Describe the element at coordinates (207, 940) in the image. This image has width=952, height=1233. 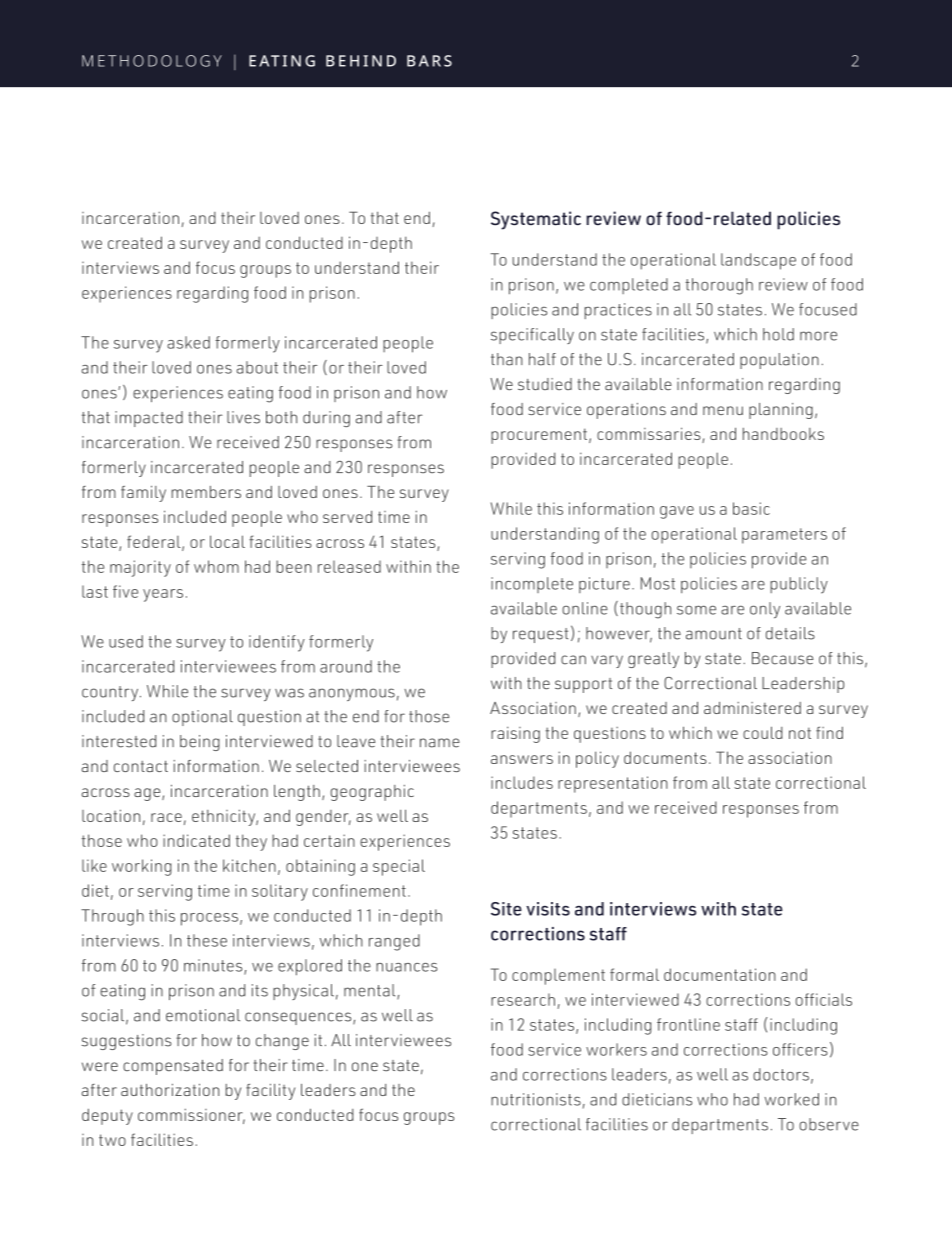
I see `these` at that location.
